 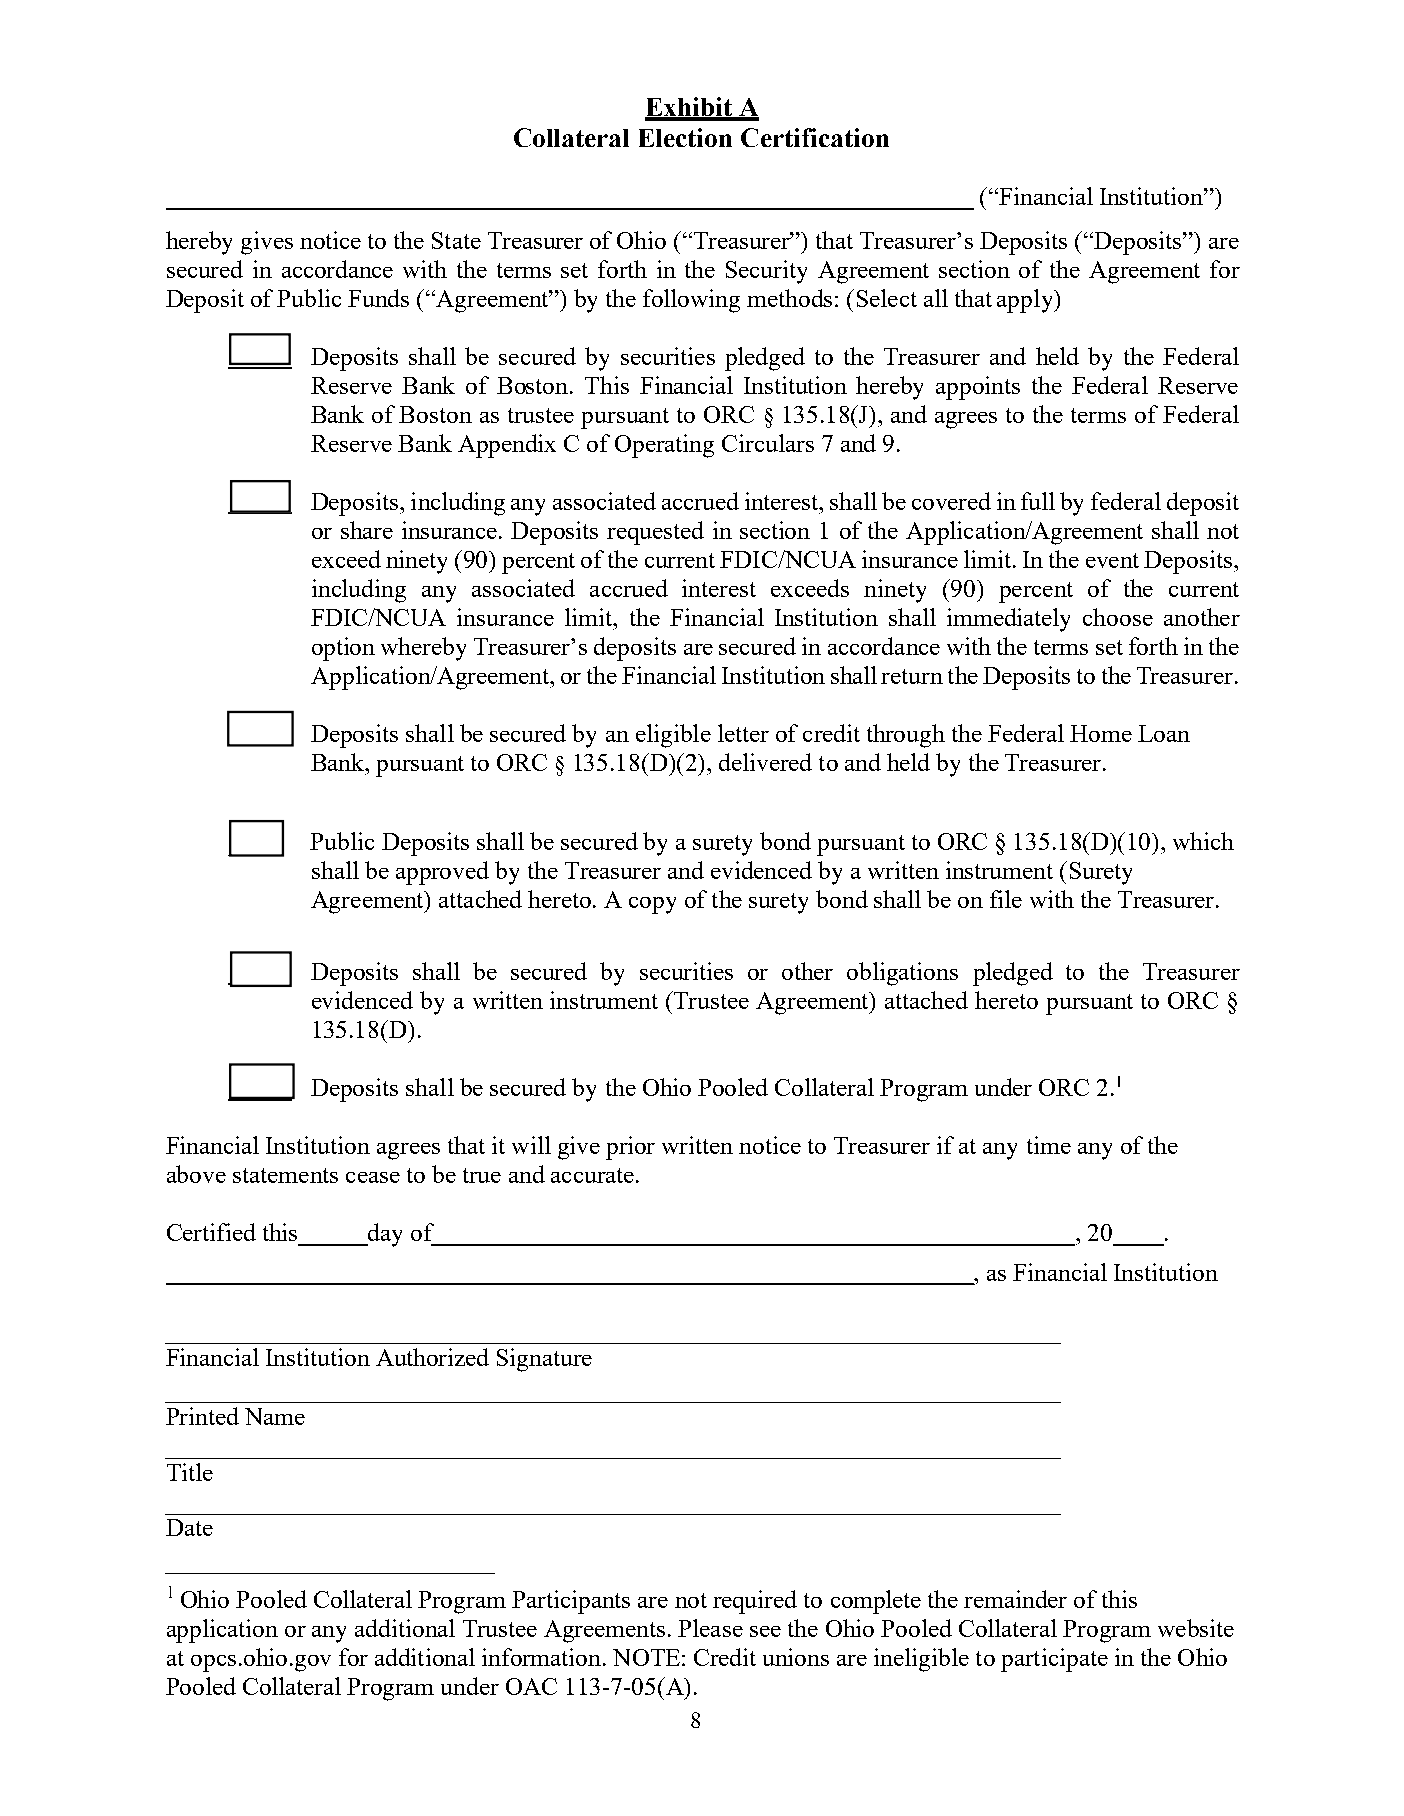 What do you see at coordinates (652, 905) in the document?
I see `copy` at bounding box center [652, 905].
